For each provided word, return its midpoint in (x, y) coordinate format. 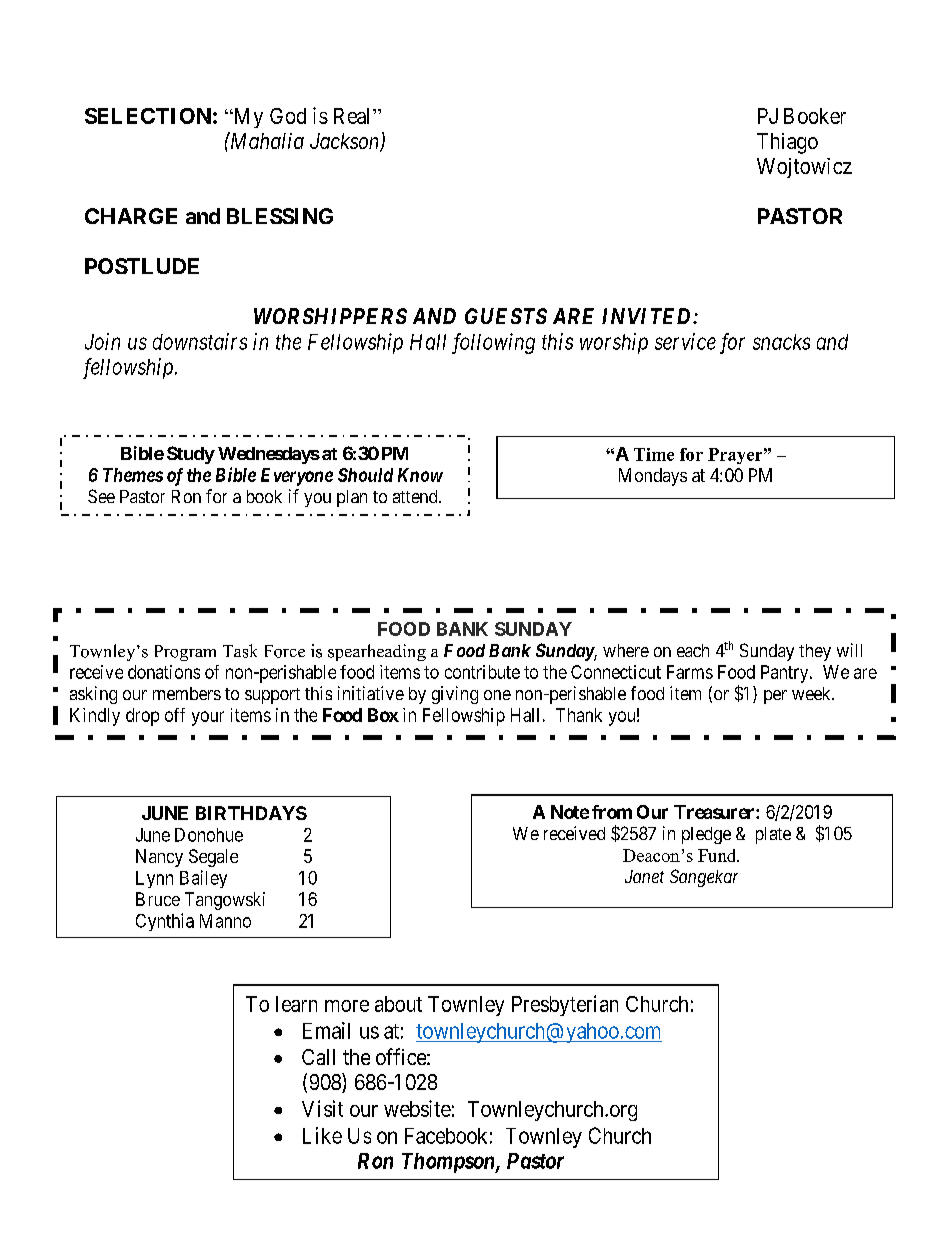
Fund (718, 855)
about (398, 1004)
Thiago (787, 143)
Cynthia (165, 922)
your (208, 718)
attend (416, 496)
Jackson (346, 142)
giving (455, 695)
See (101, 496)
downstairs (200, 341)
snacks (781, 342)
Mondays (653, 477)
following (493, 343)
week (812, 693)
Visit (322, 1108)
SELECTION (148, 116)
